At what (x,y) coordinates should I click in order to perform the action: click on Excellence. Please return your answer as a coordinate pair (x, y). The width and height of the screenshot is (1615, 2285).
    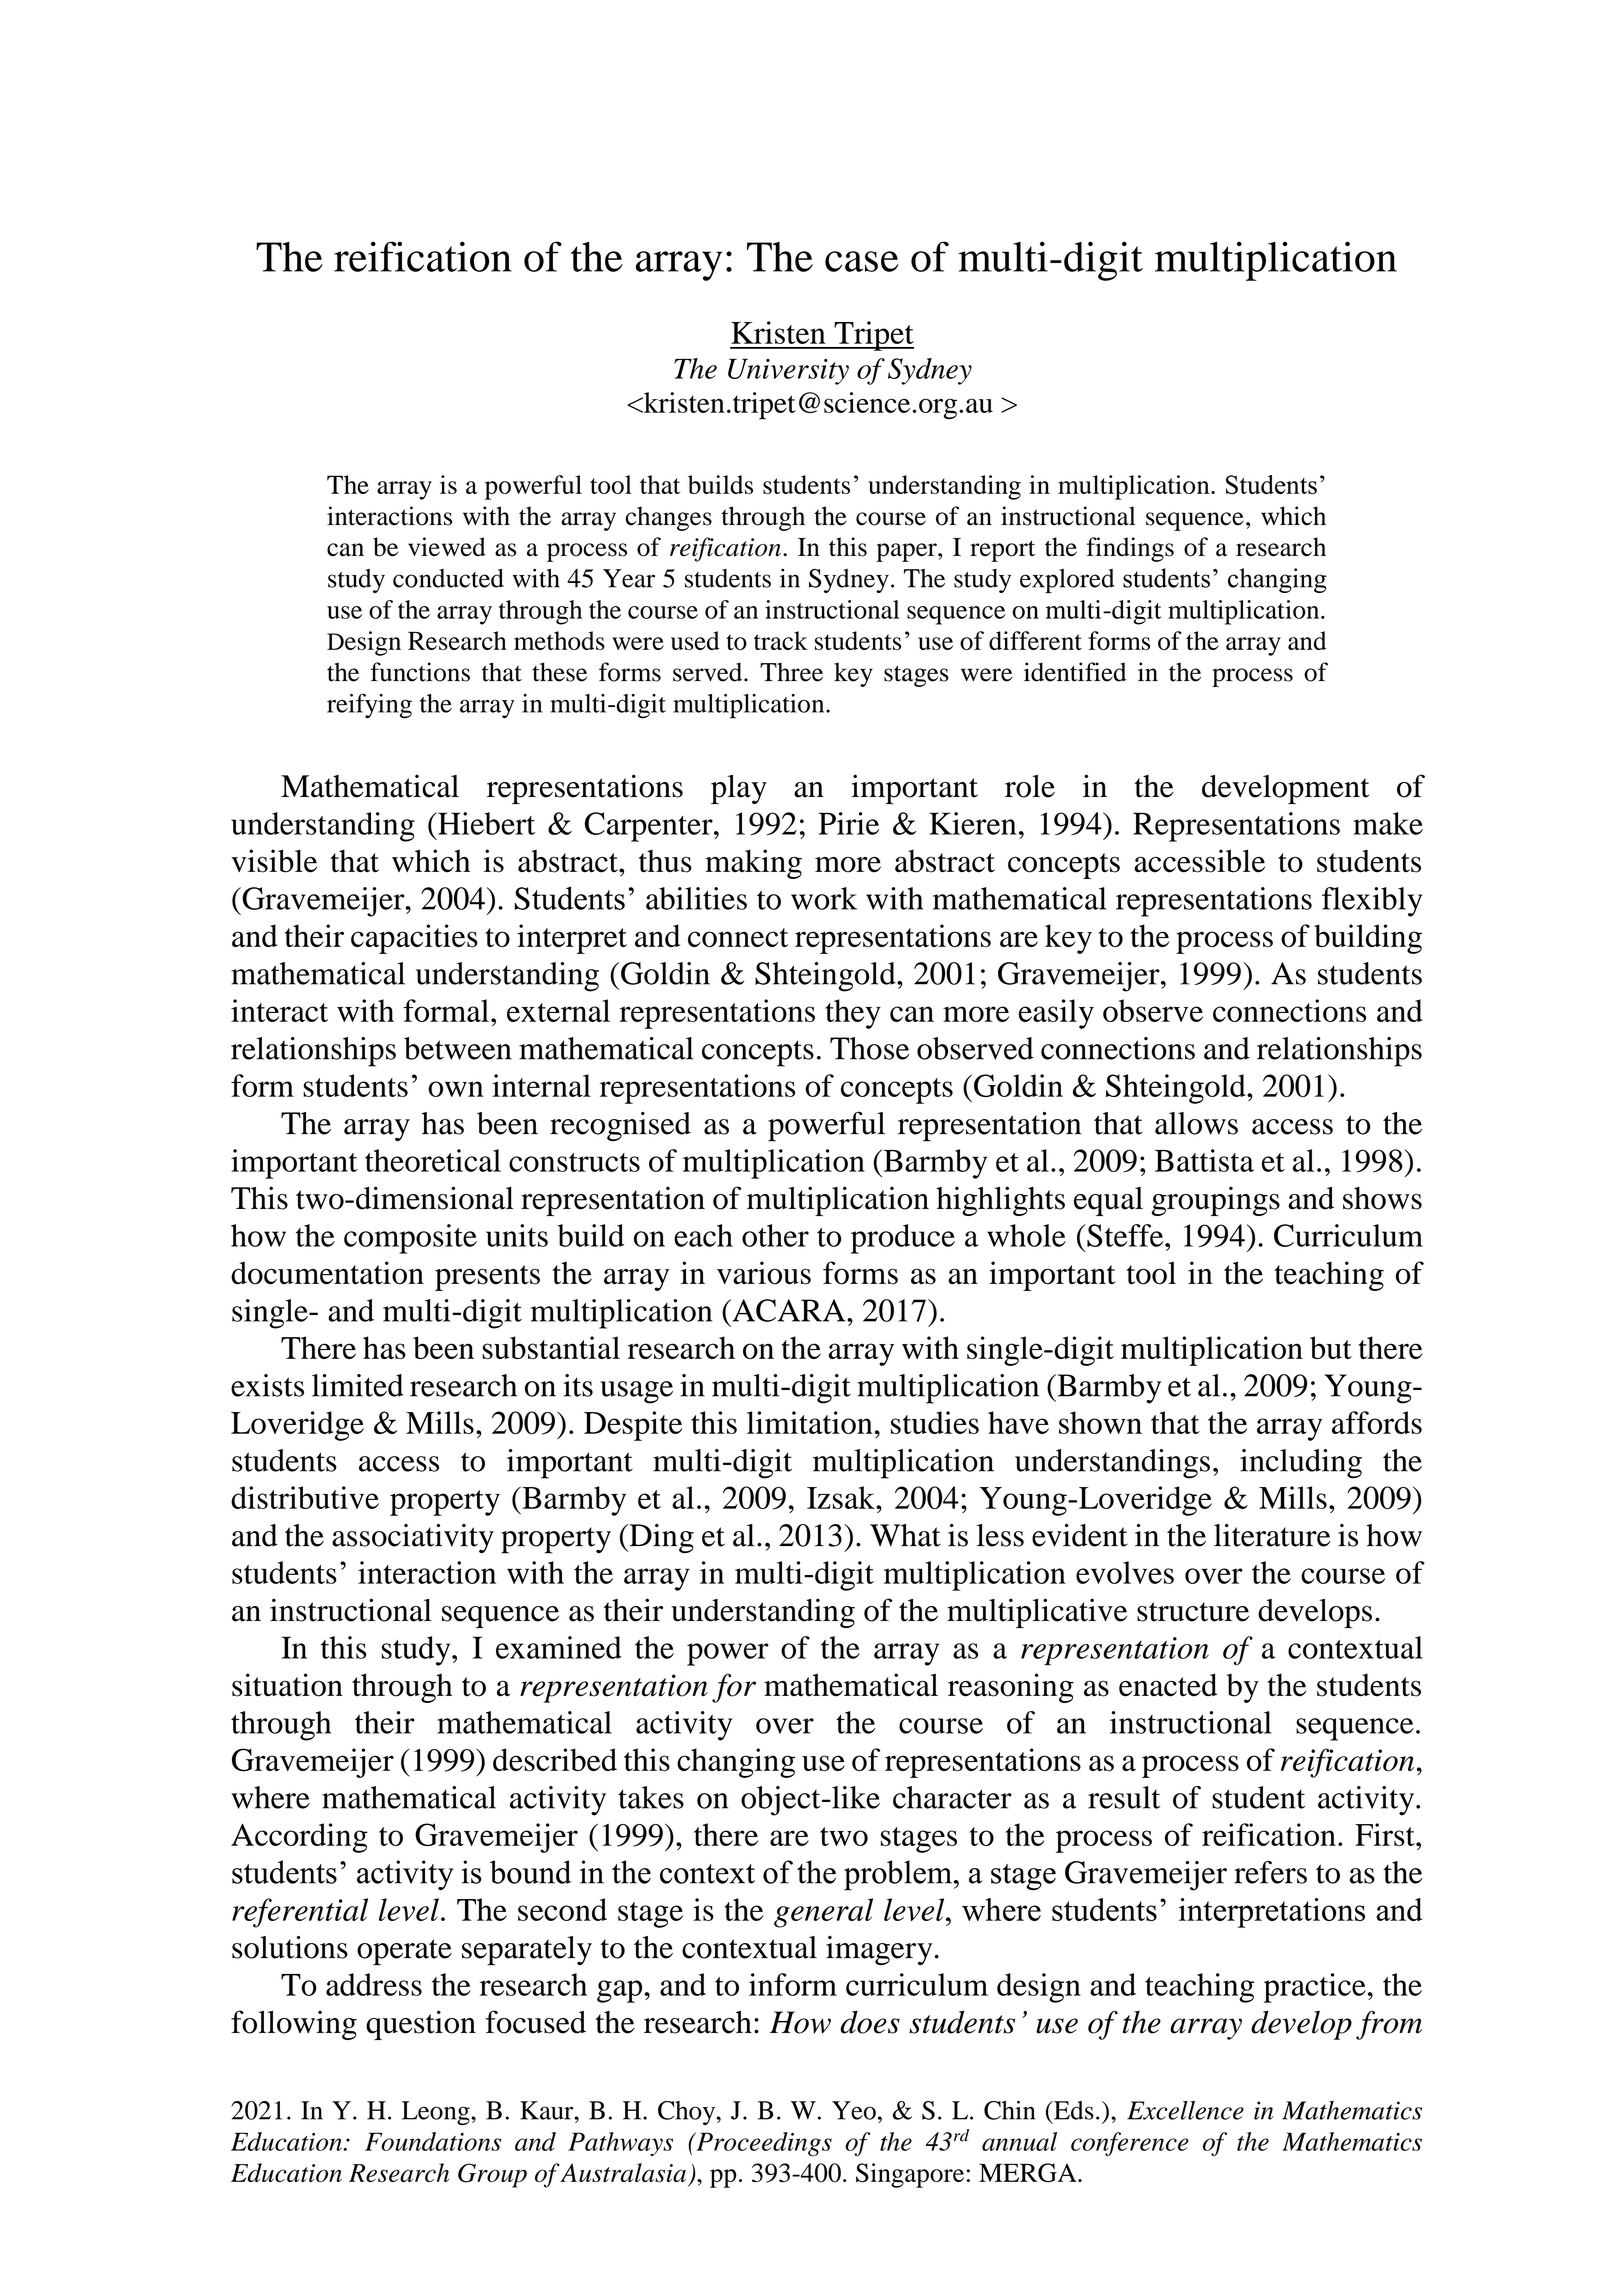
    Looking at the image, I should click on (1185, 2110).
